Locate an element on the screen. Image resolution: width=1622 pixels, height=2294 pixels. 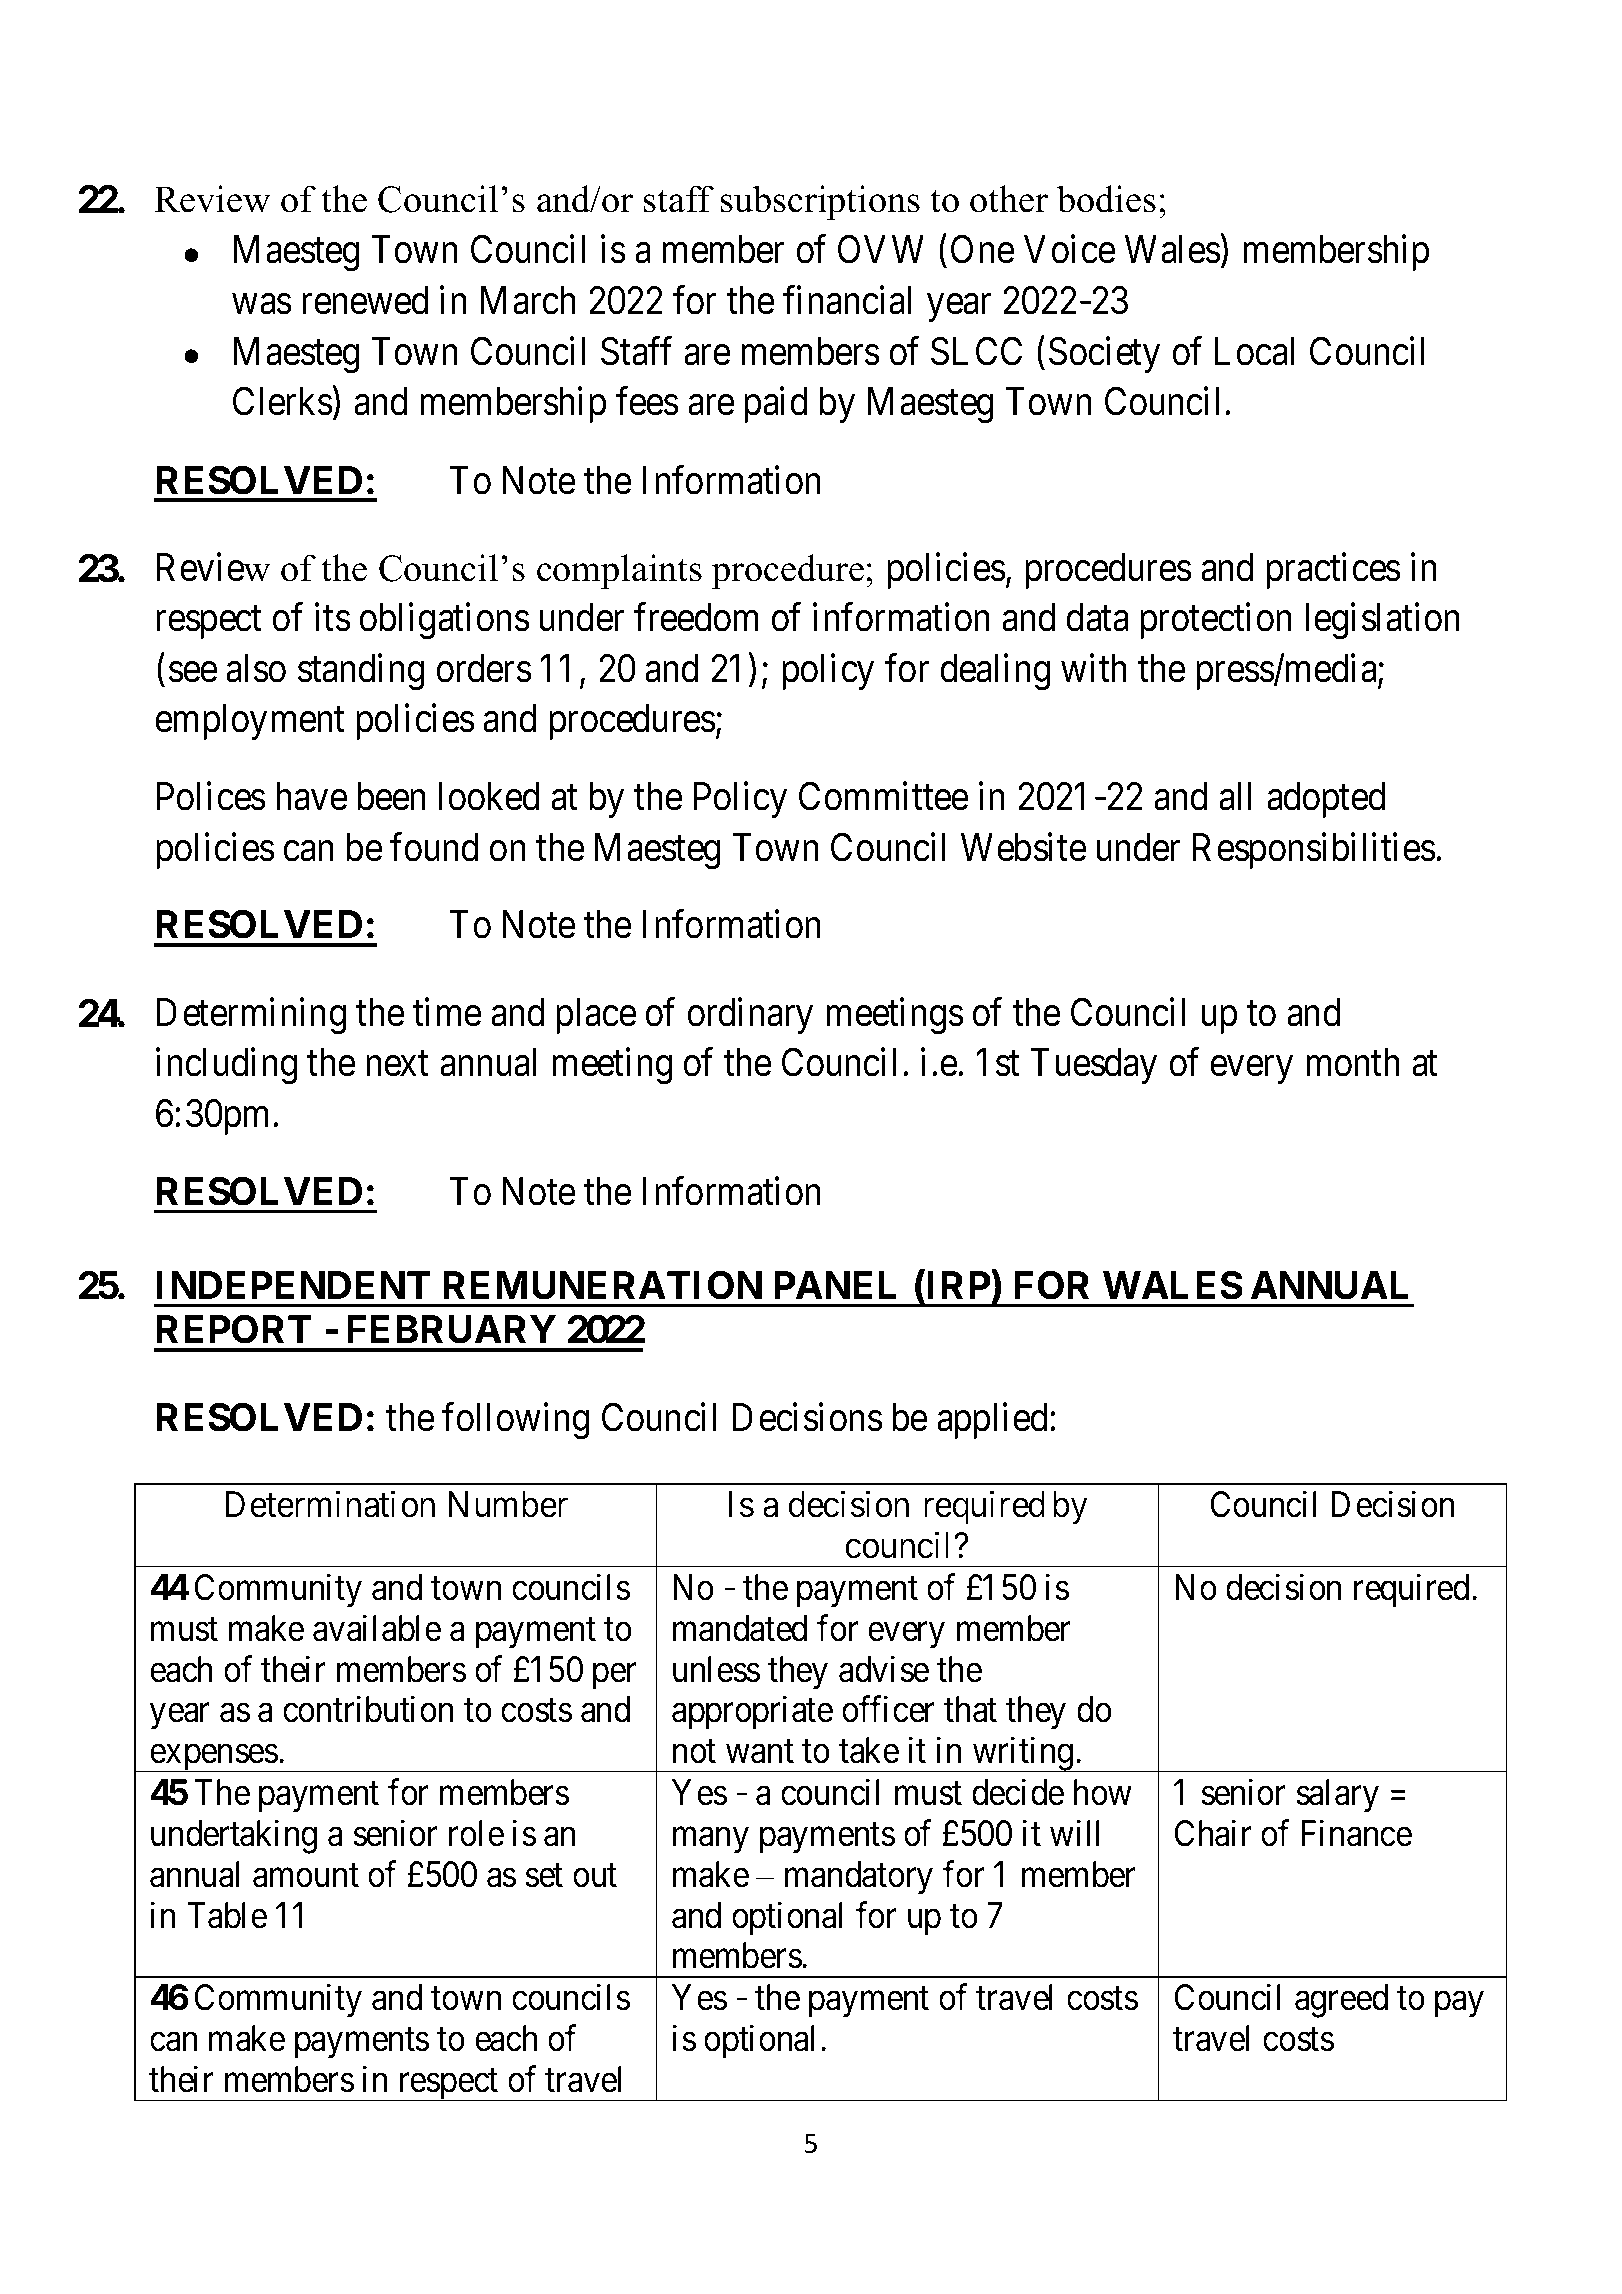
next is located at coordinates (397, 1064).
